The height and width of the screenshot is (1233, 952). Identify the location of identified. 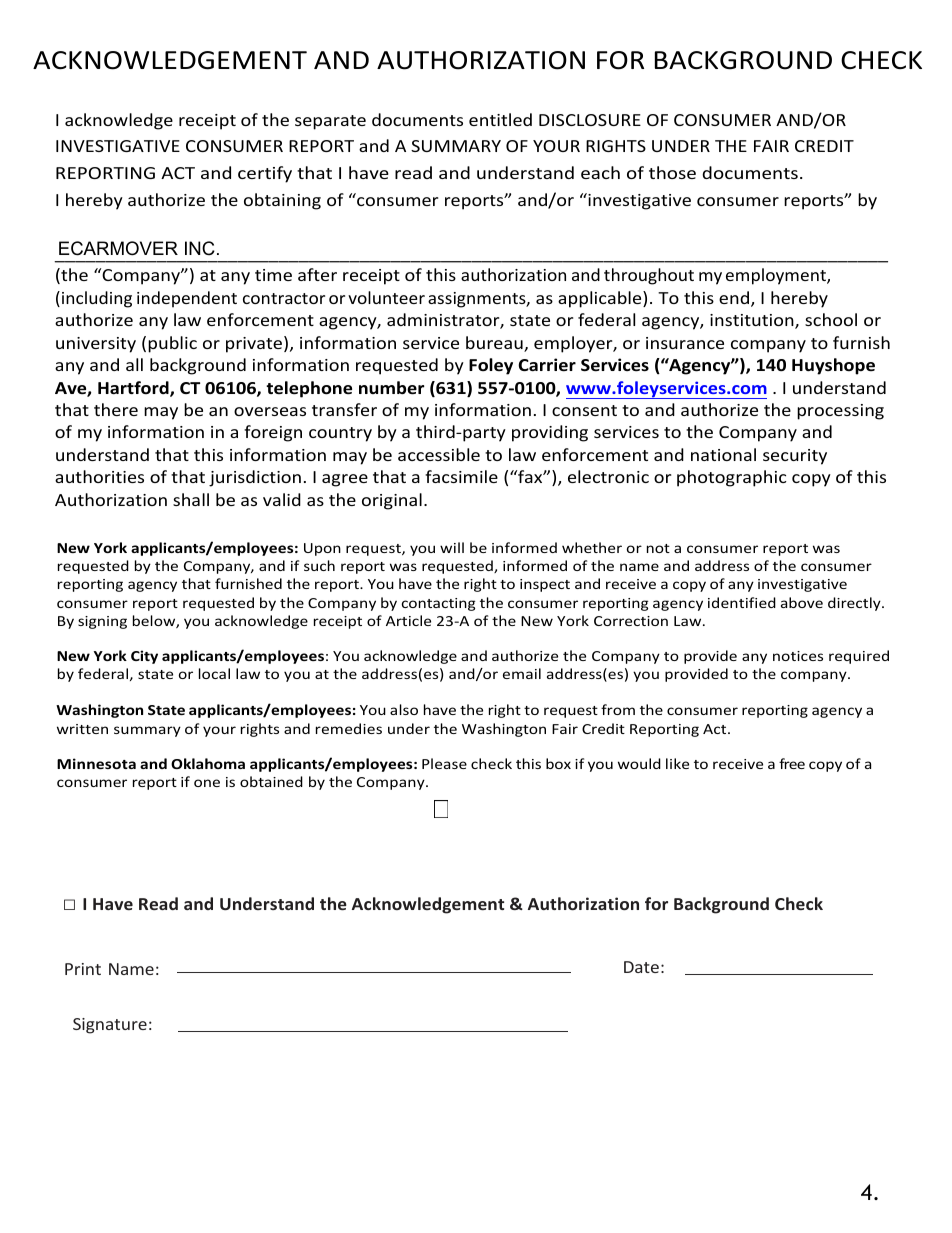
(742, 602).
